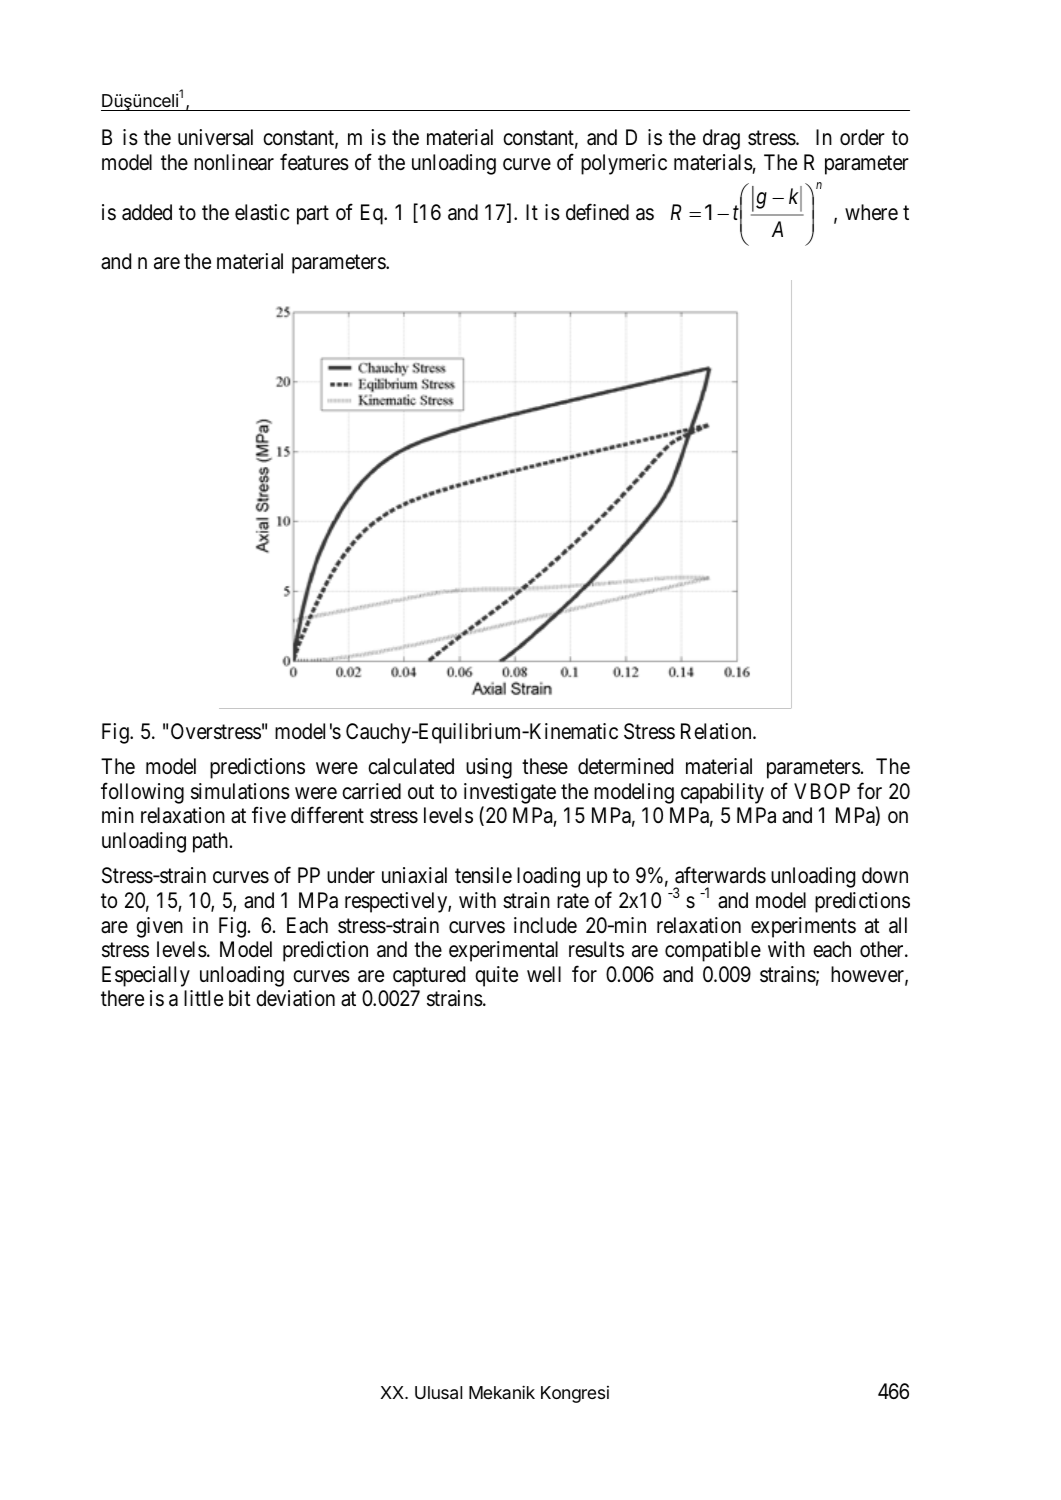 This document has height=1500, width=1061. I want to click on capability, so click(722, 793).
